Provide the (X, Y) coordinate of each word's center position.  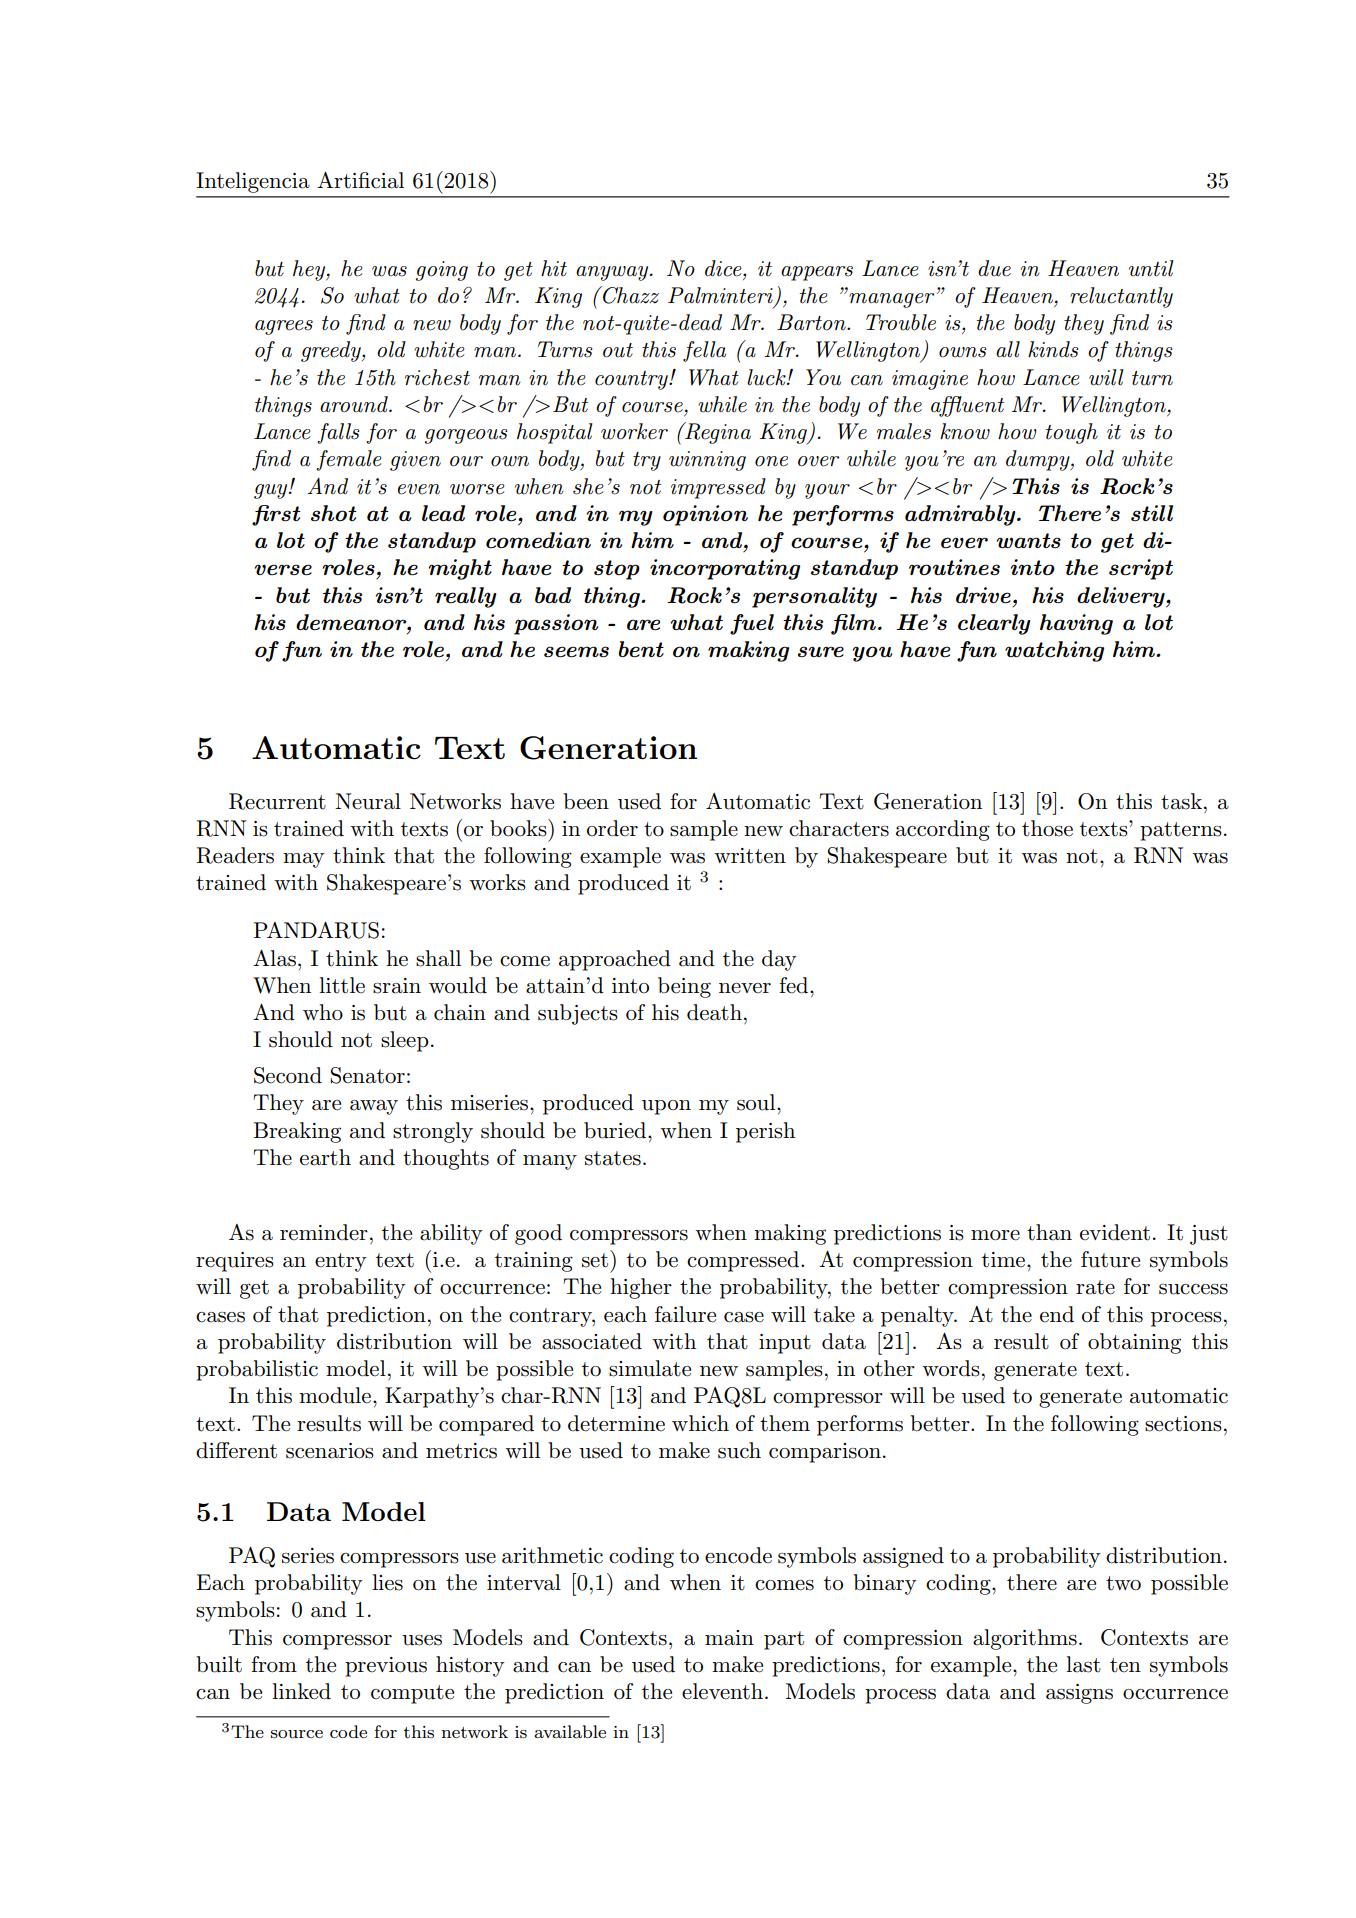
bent (641, 649)
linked (301, 1691)
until (1151, 268)
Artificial (360, 180)
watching (1054, 651)
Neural (368, 801)
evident (1115, 1232)
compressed (744, 1261)
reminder (324, 1232)
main (729, 1638)
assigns (1079, 1694)
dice (724, 268)
